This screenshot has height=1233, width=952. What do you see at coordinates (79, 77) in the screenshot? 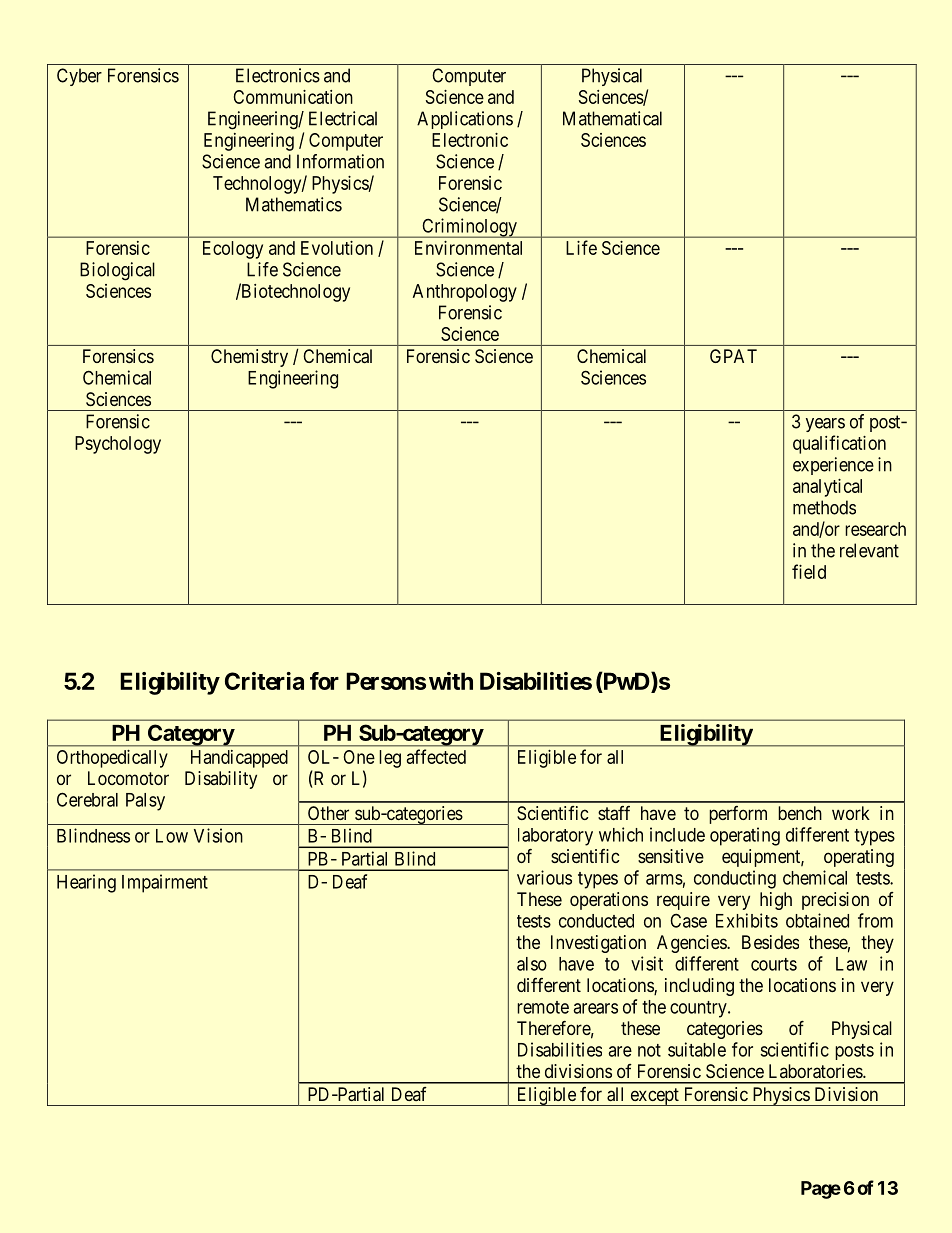
I see `Cyber` at bounding box center [79, 77].
